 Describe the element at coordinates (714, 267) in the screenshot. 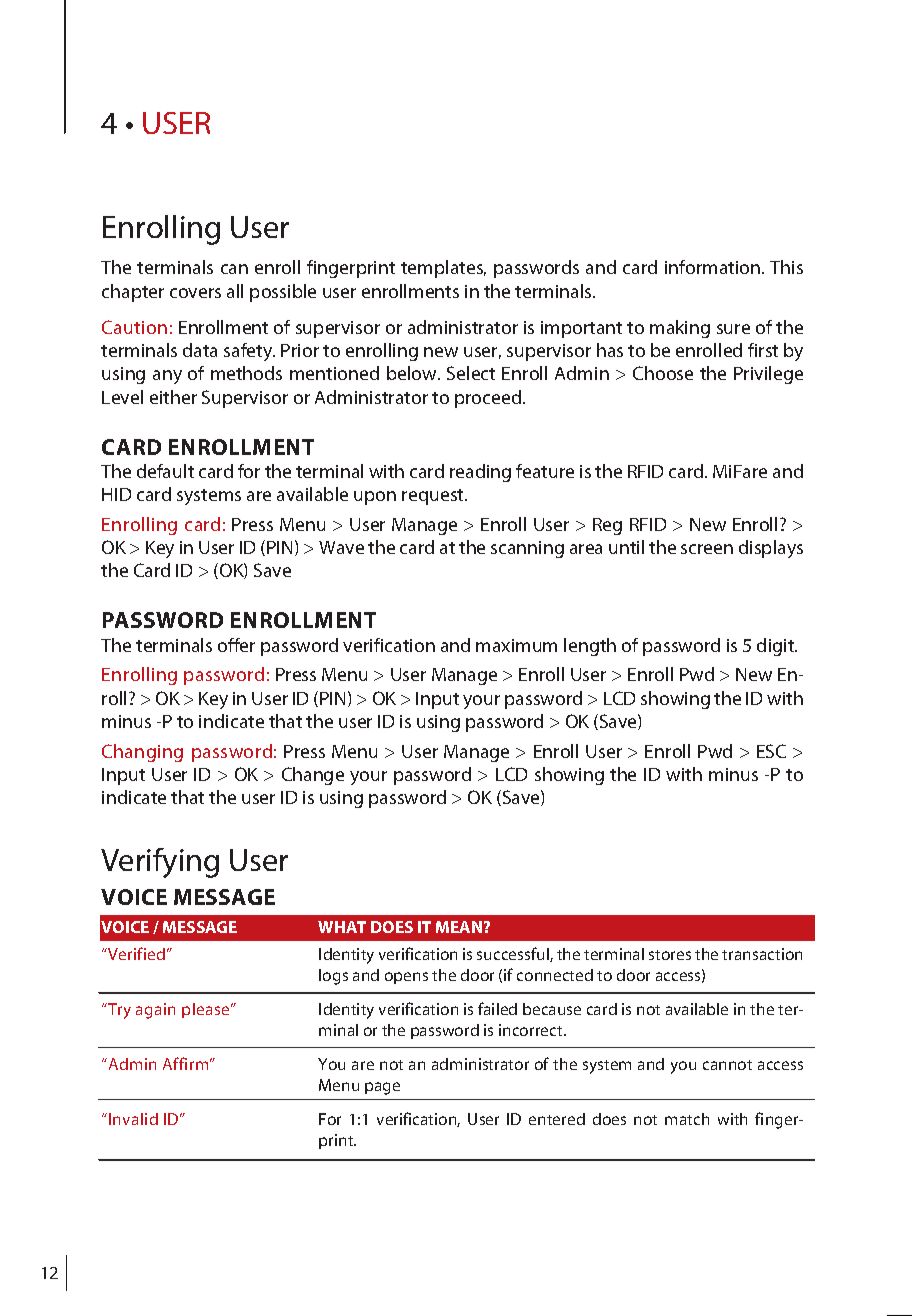

I see `information` at that location.
